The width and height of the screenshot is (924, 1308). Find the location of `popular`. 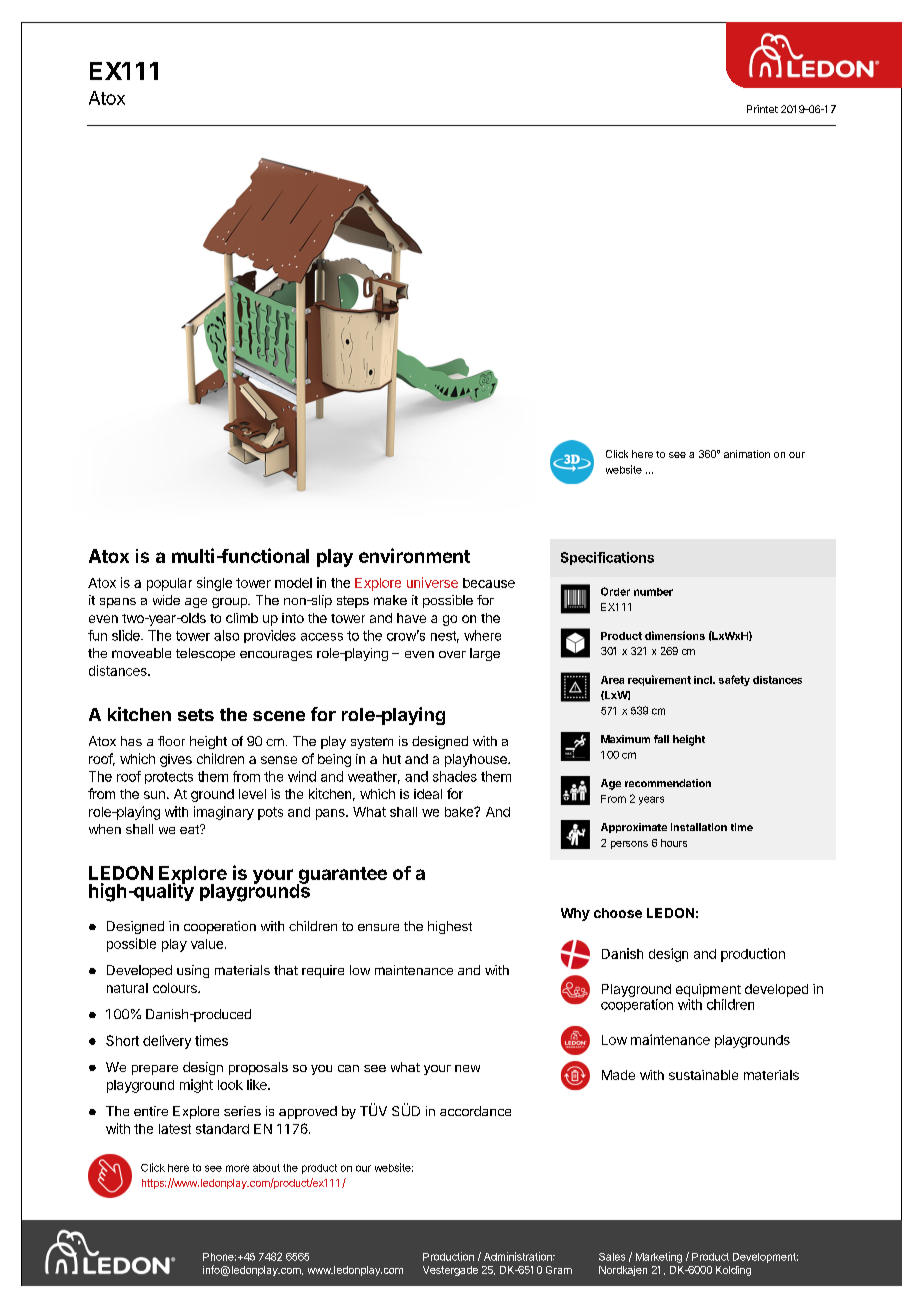

popular is located at coordinates (169, 584).
